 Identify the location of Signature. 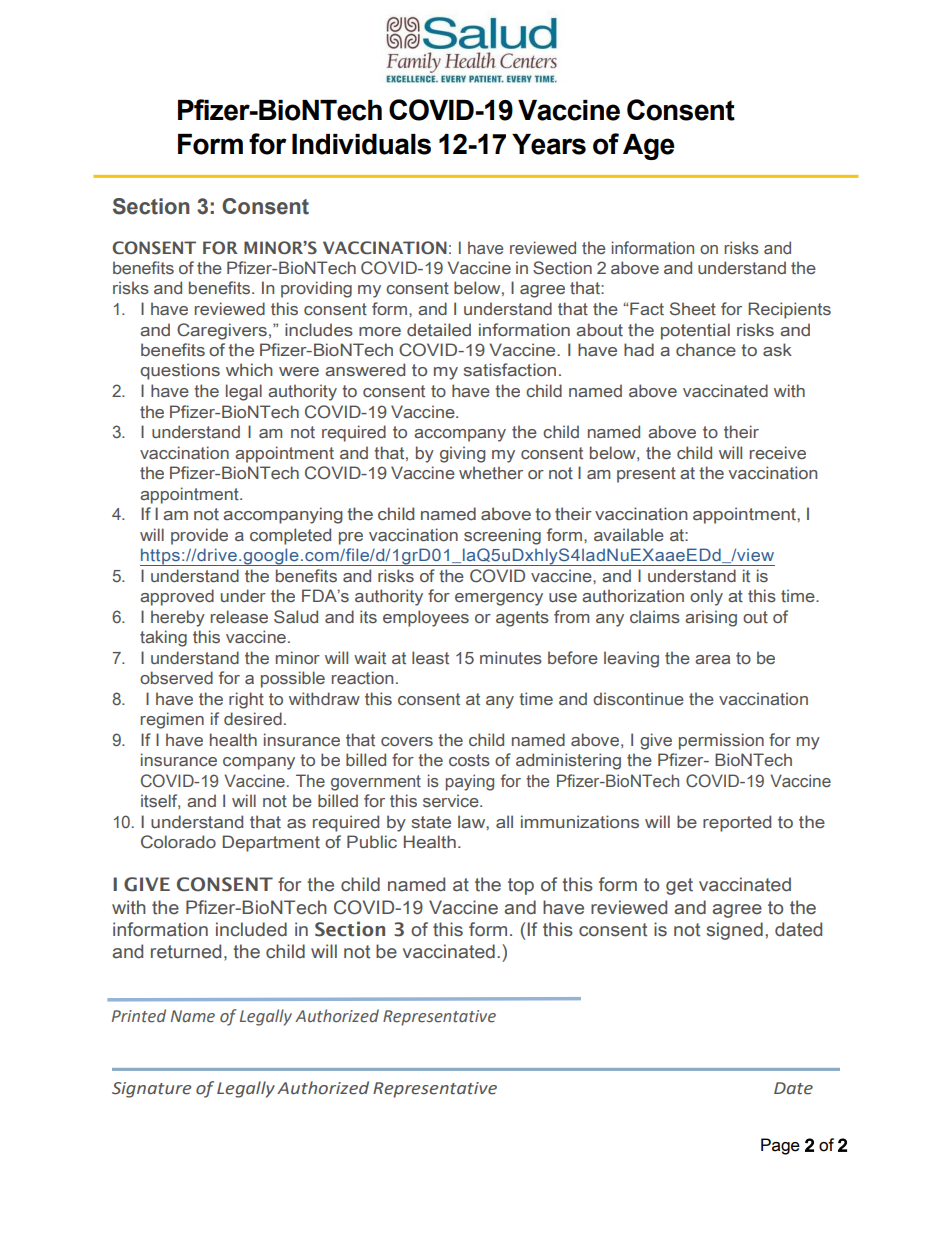
(151, 1090).
